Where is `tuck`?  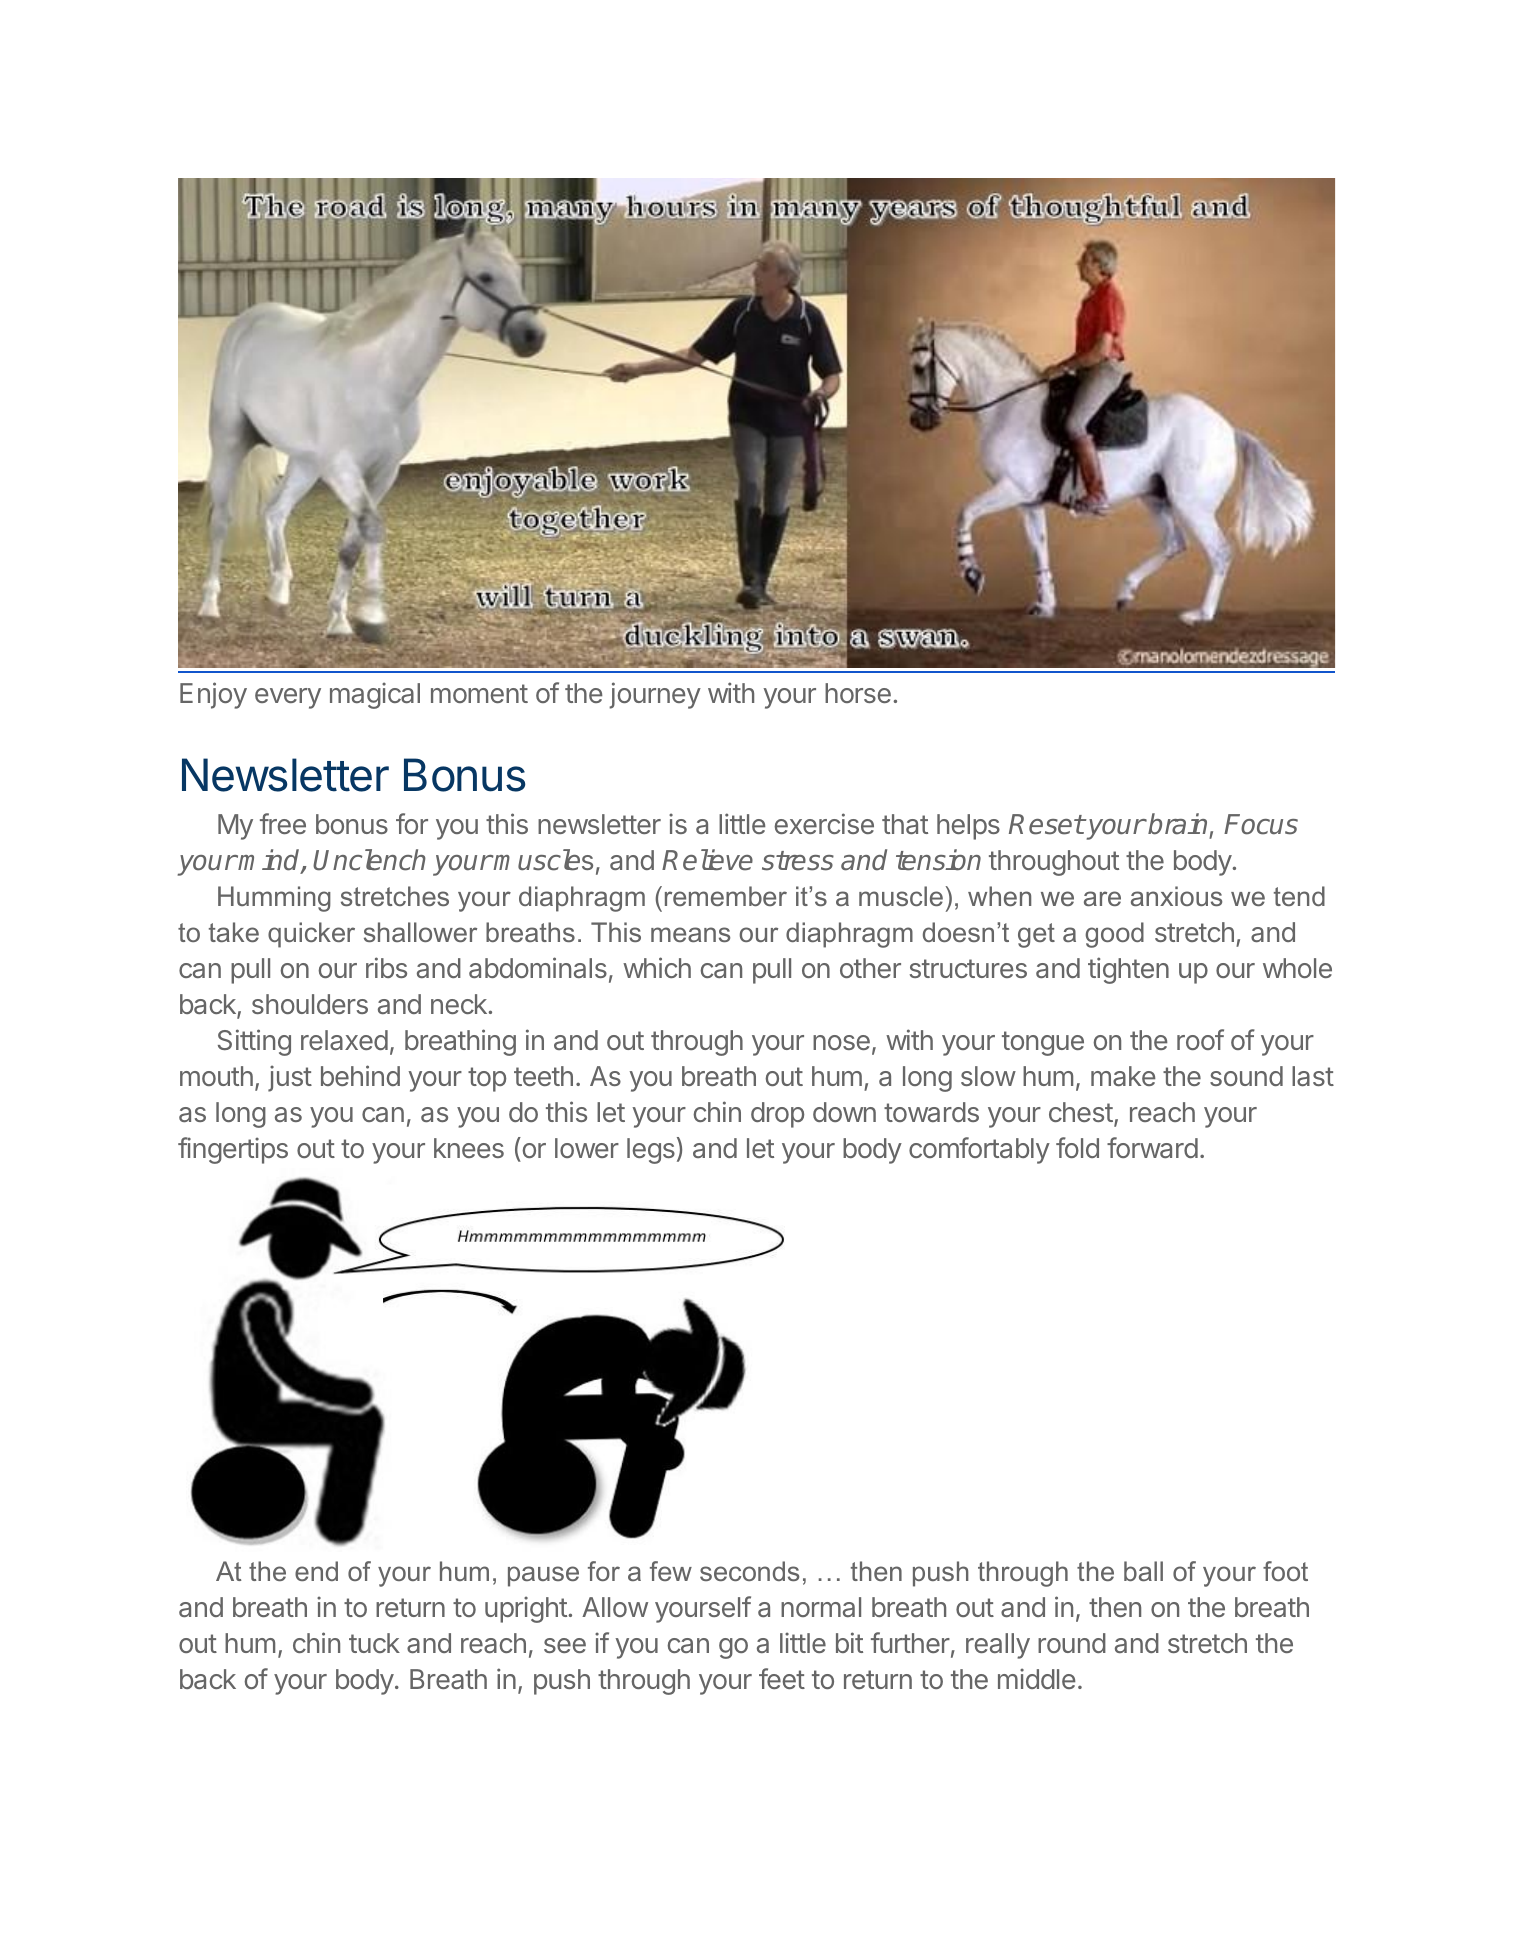 tuck is located at coordinates (374, 1643).
